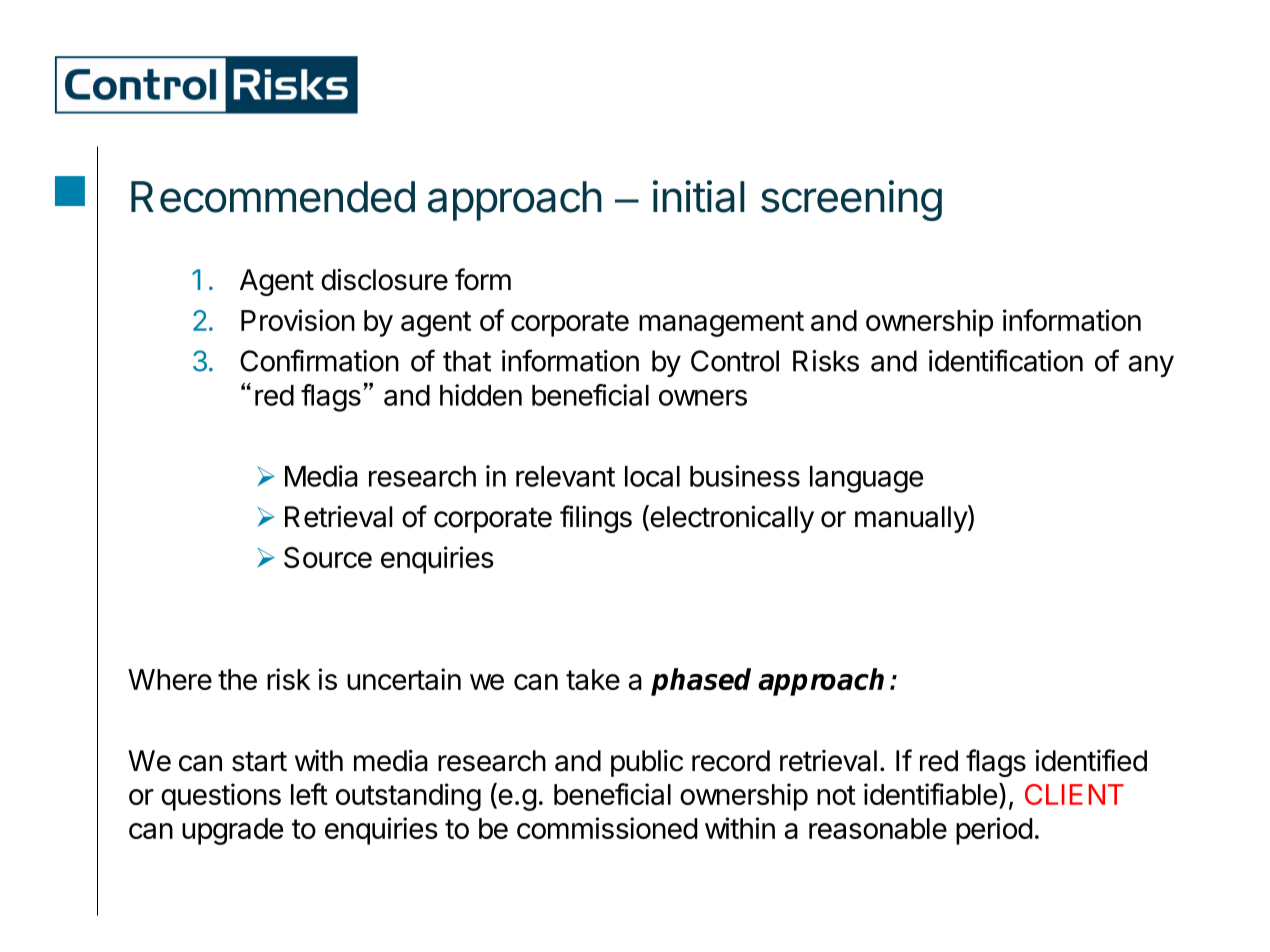  I want to click on initial, so click(699, 196).
